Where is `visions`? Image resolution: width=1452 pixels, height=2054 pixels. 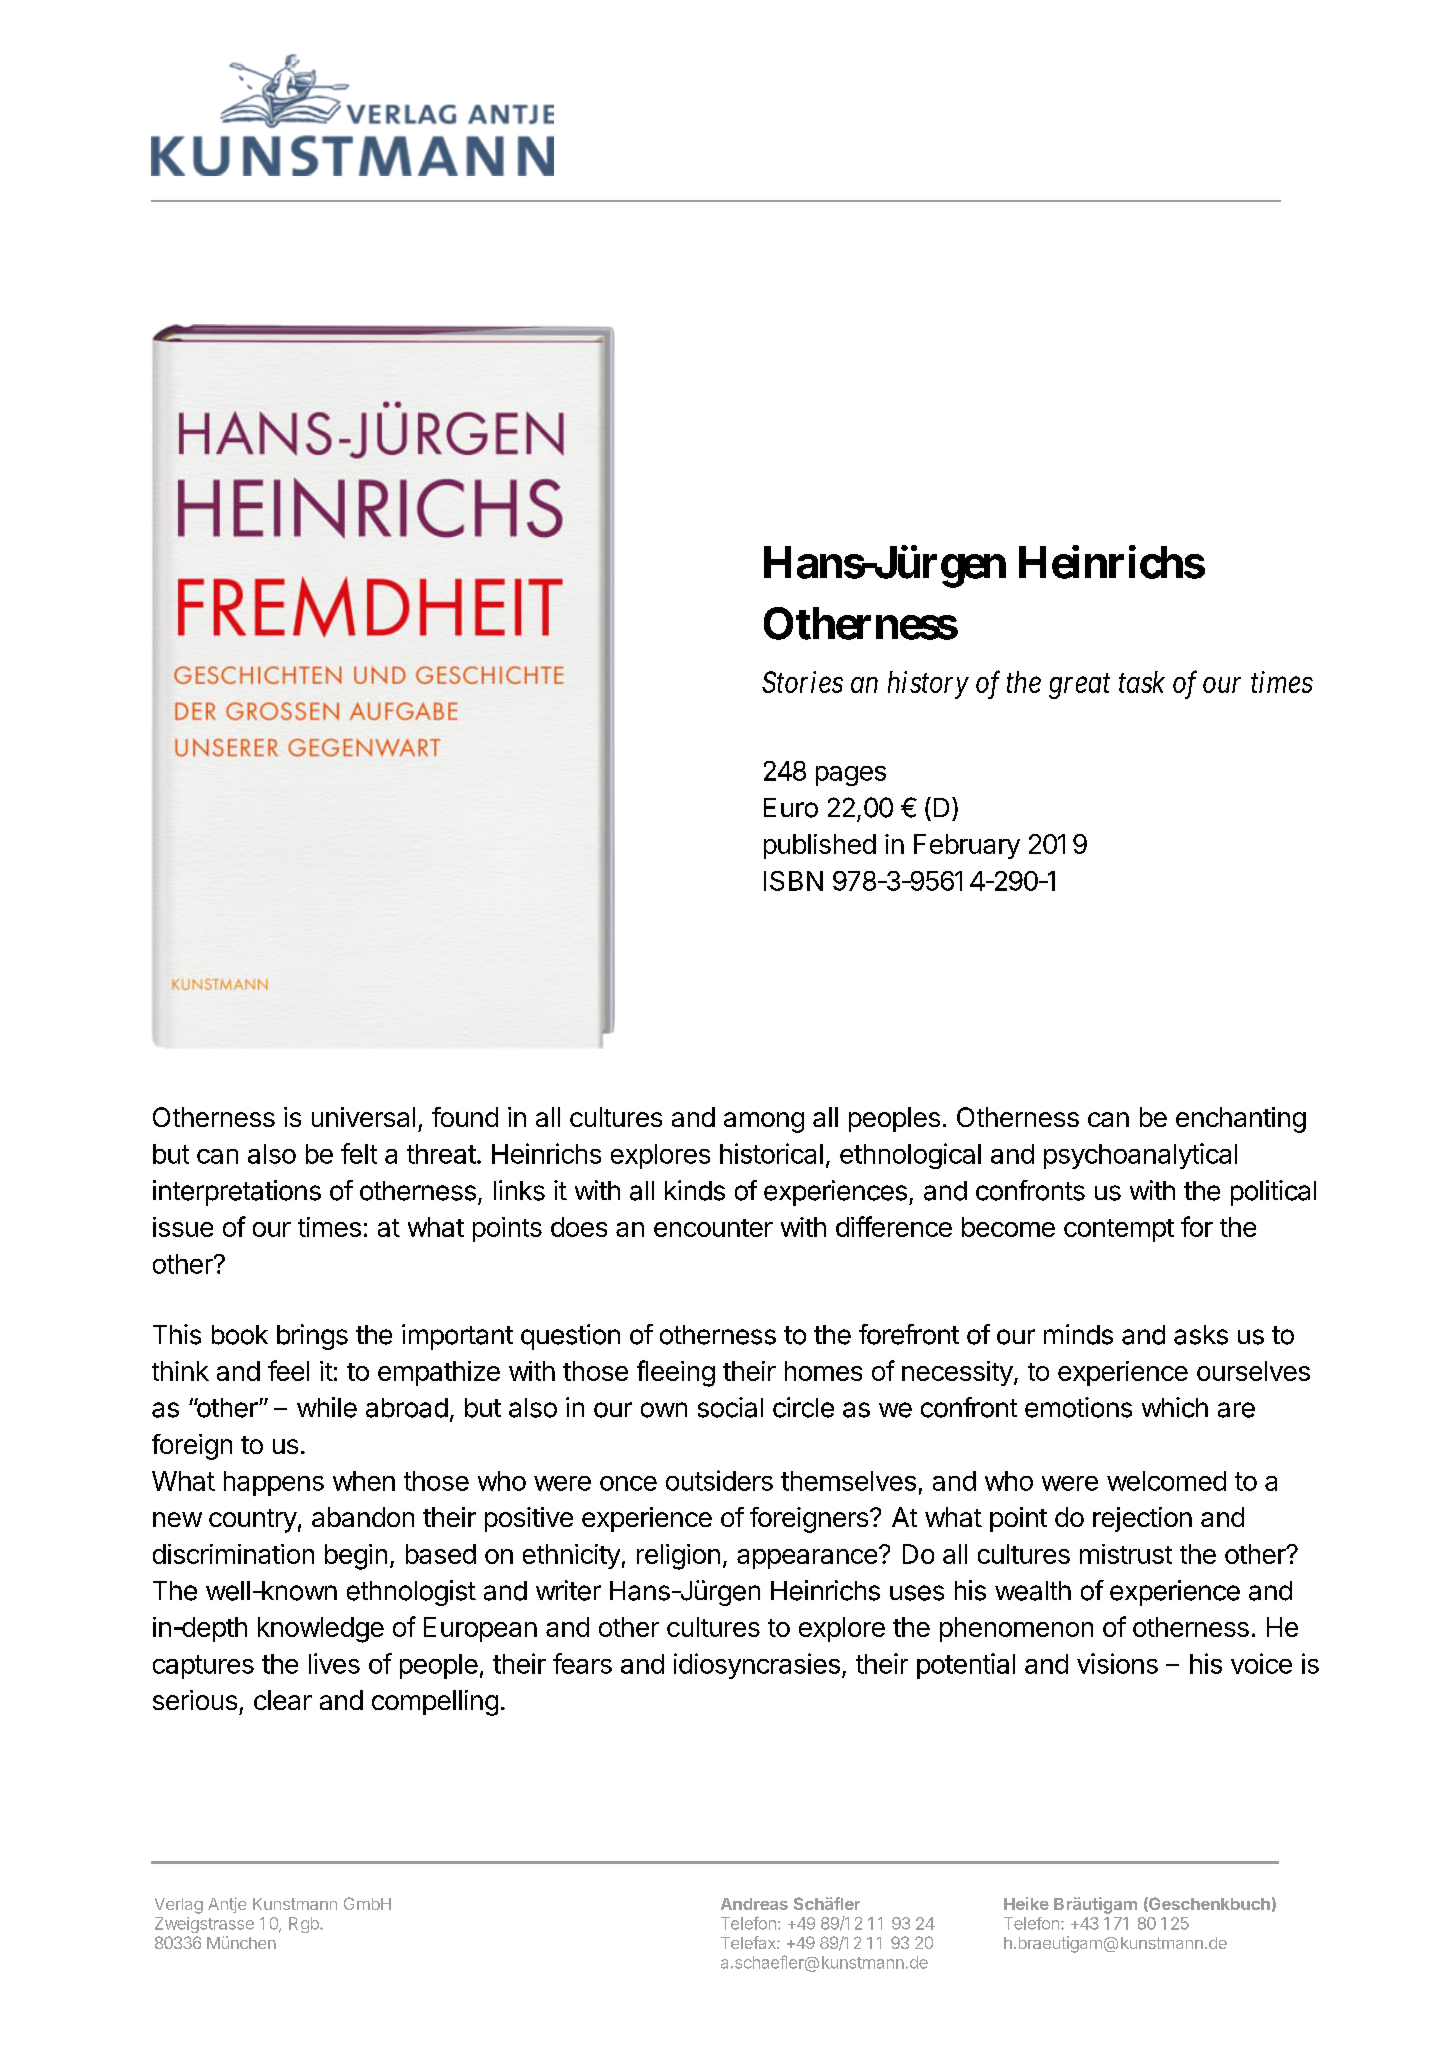 visions is located at coordinates (1117, 1663).
